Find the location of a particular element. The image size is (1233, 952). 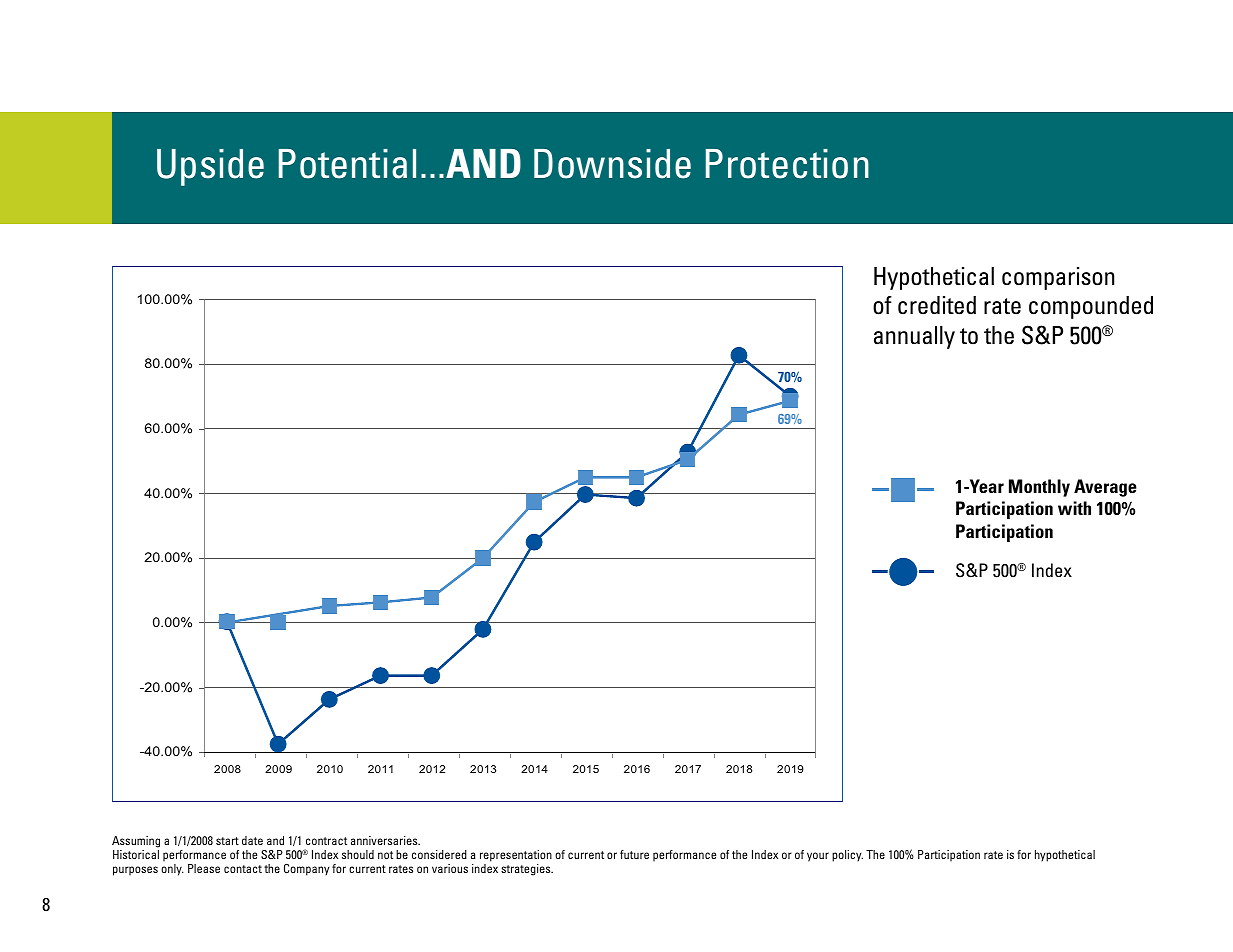

Protection is located at coordinates (787, 164).
